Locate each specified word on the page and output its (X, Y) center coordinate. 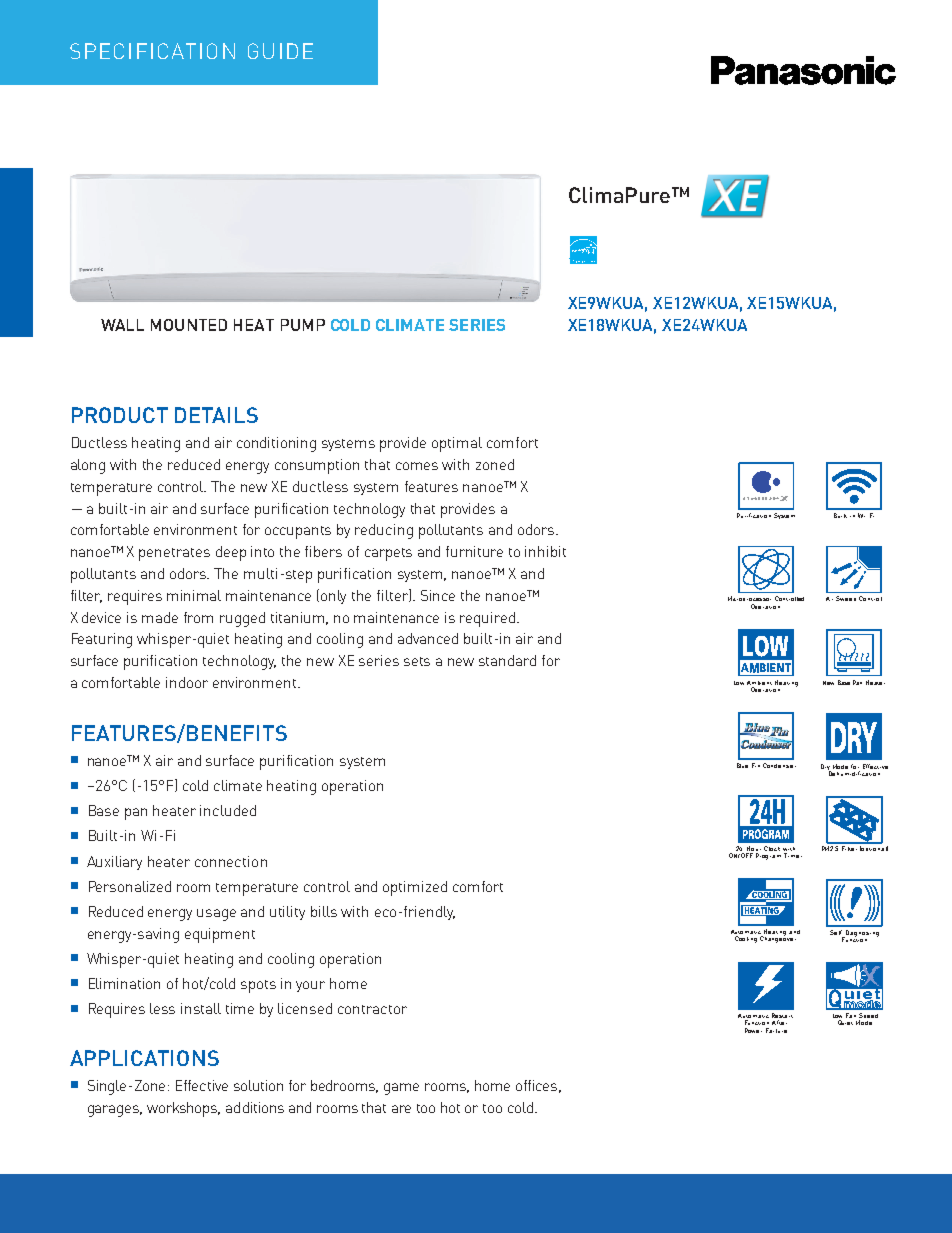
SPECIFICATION (152, 51)
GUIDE (280, 51)
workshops (183, 1109)
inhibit (545, 551)
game (401, 1089)
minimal (194, 595)
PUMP (303, 325)
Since (438, 595)
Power (753, 1030)
